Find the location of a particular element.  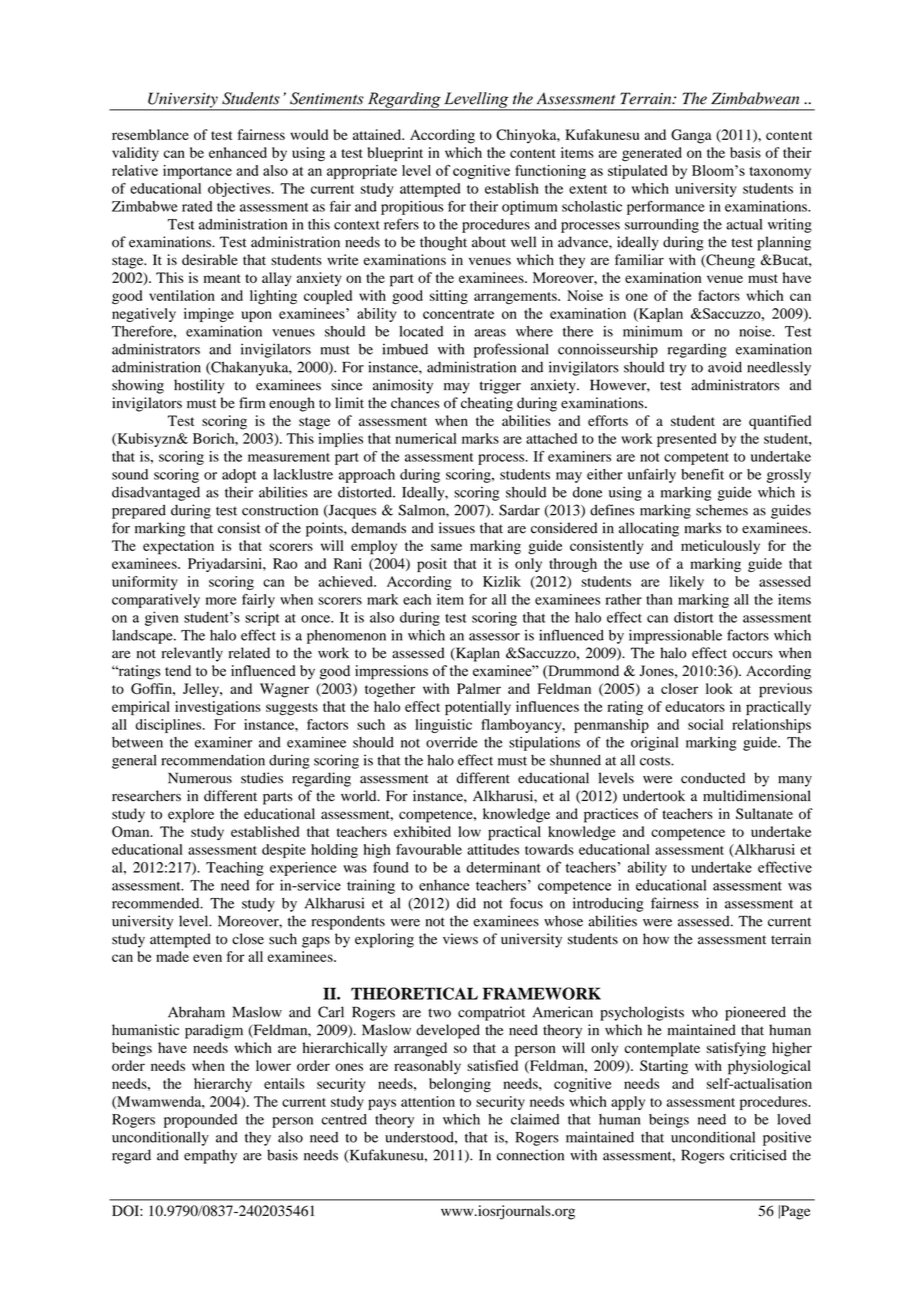

Ganga is located at coordinates (691, 136).
